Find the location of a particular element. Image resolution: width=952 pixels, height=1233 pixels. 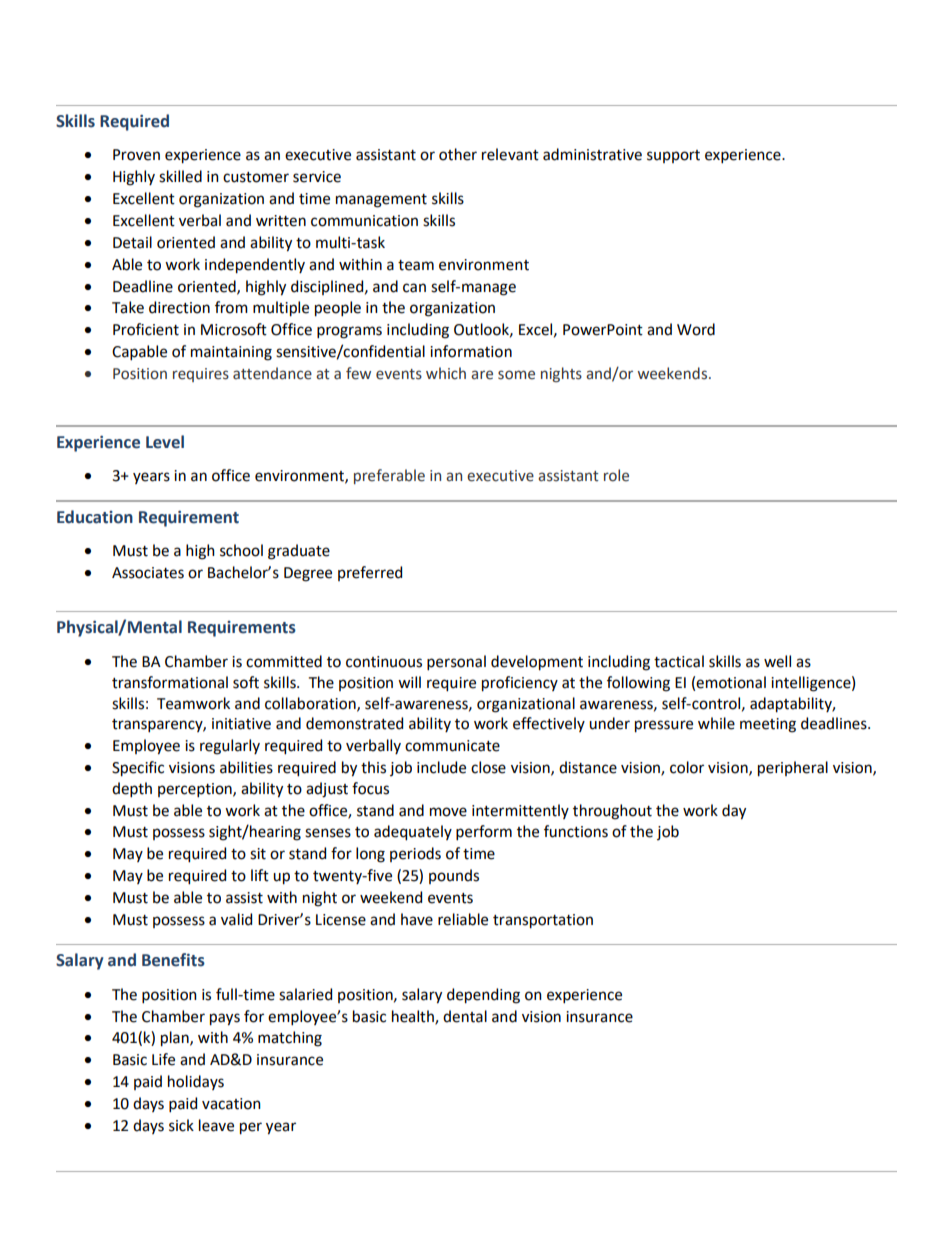

color is located at coordinates (687, 767).
